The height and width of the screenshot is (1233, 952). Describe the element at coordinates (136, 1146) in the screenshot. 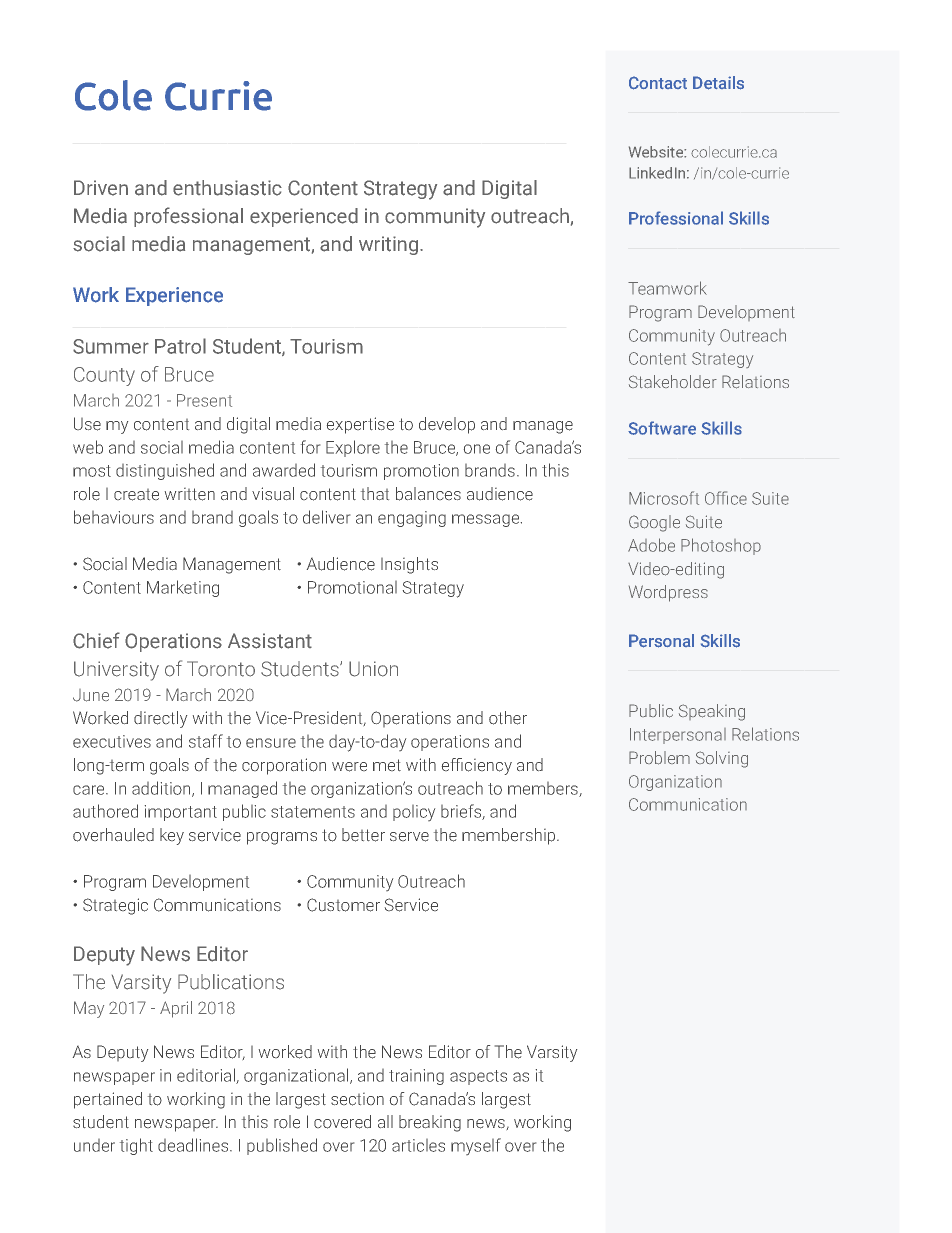

I see `tight` at that location.
